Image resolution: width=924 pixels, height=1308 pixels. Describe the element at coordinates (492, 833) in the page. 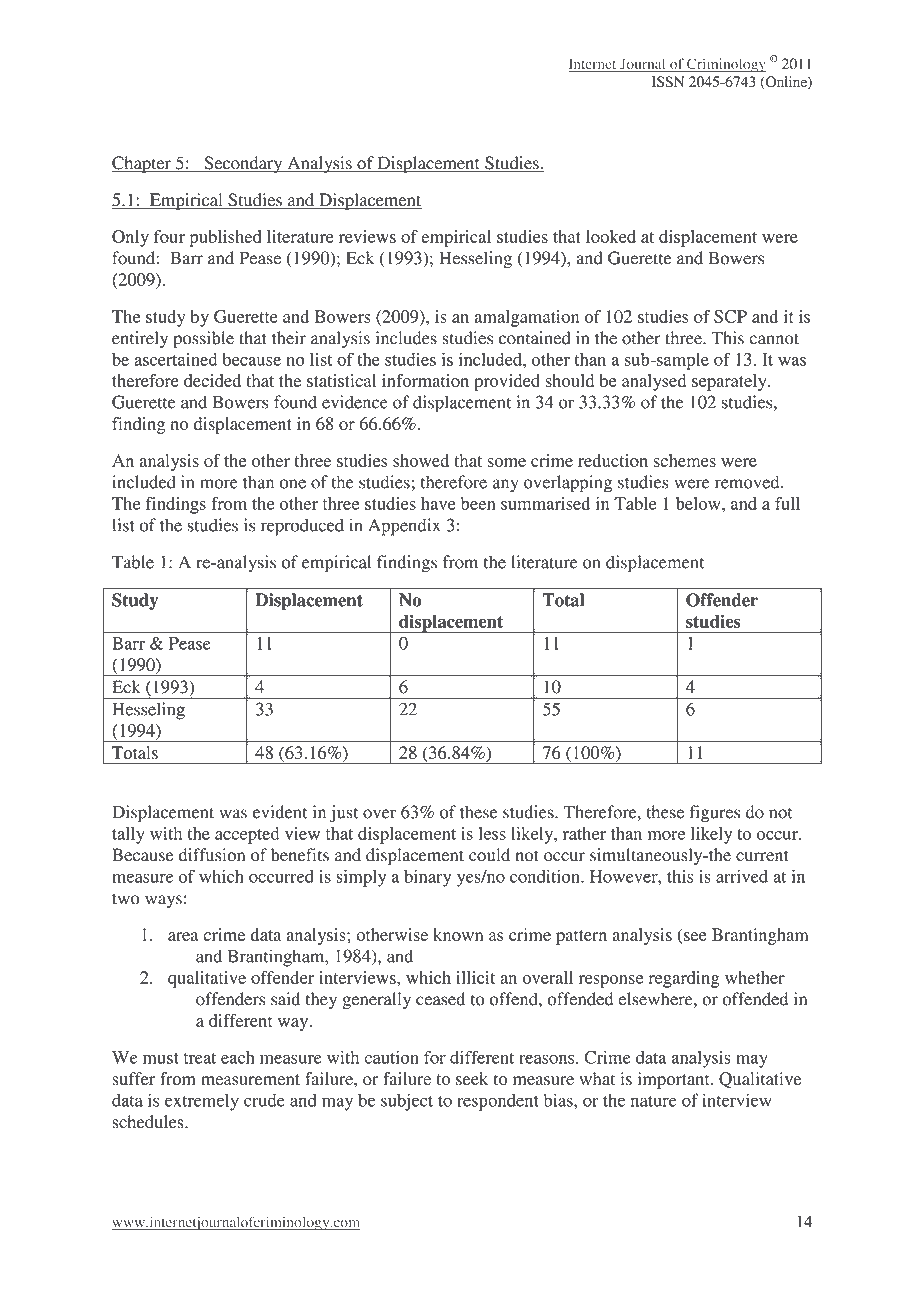

I see `less` at that location.
